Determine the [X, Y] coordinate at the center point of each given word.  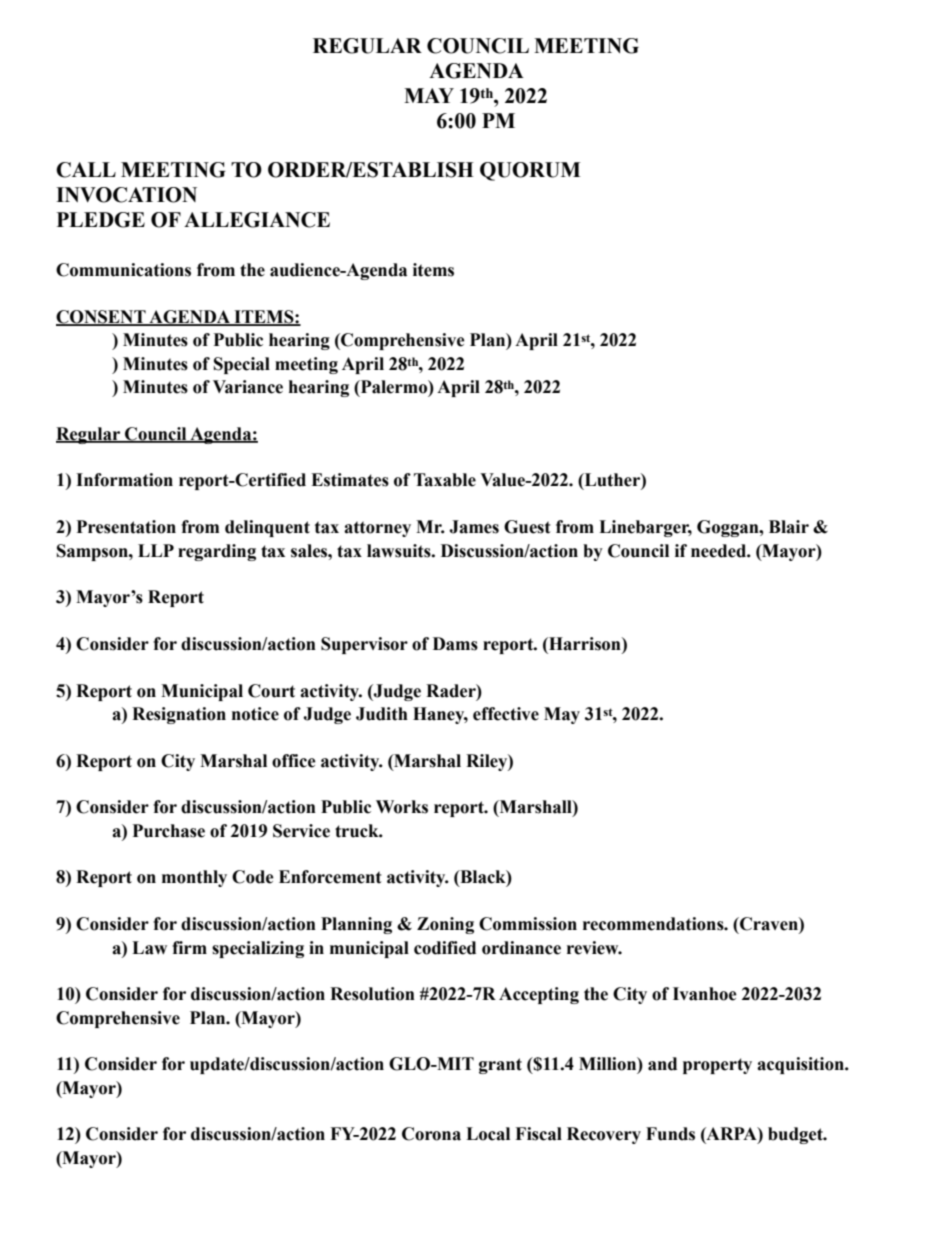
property [717, 1066]
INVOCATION [126, 195]
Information [124, 480]
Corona [431, 1134]
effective [506, 714]
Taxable [445, 480]
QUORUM [530, 171]
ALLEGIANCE [257, 220]
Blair [789, 527]
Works [402, 807]
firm [189, 947]
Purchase [169, 831]
